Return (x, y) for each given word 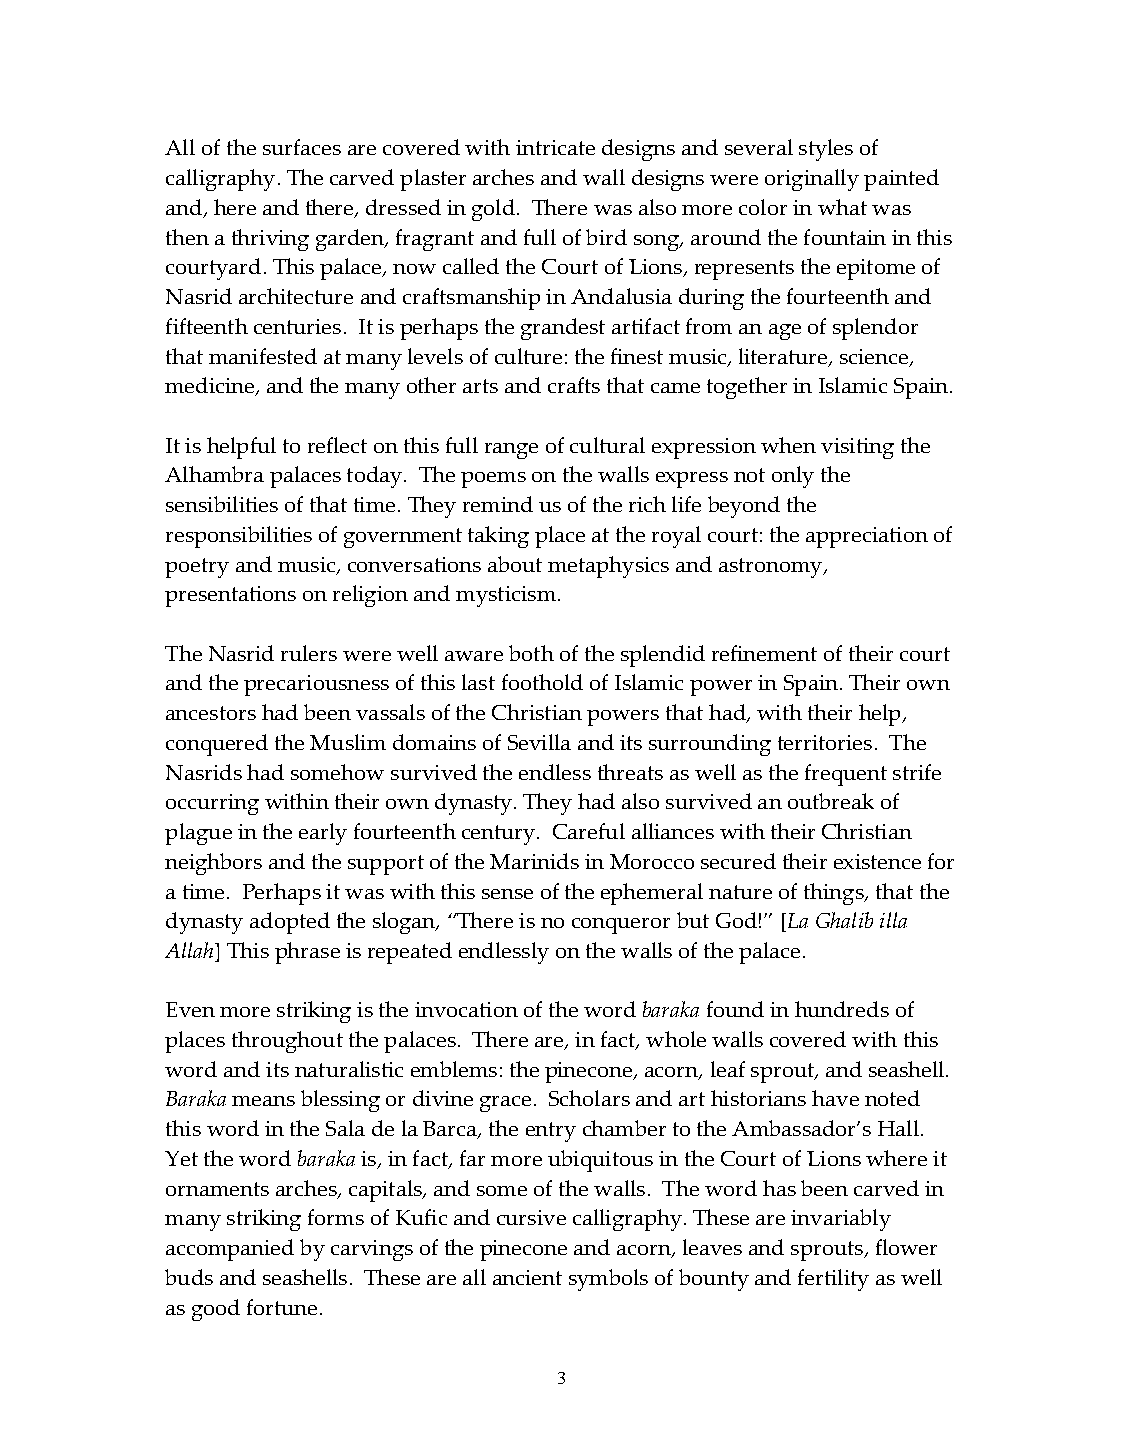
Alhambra (214, 474)
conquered (217, 745)
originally (812, 180)
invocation (466, 1009)
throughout (287, 1042)
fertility (833, 1280)
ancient (527, 1277)
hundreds (842, 1009)
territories (825, 742)
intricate (555, 147)
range (511, 451)
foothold (542, 682)
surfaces (302, 147)
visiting (857, 448)
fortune (282, 1307)
